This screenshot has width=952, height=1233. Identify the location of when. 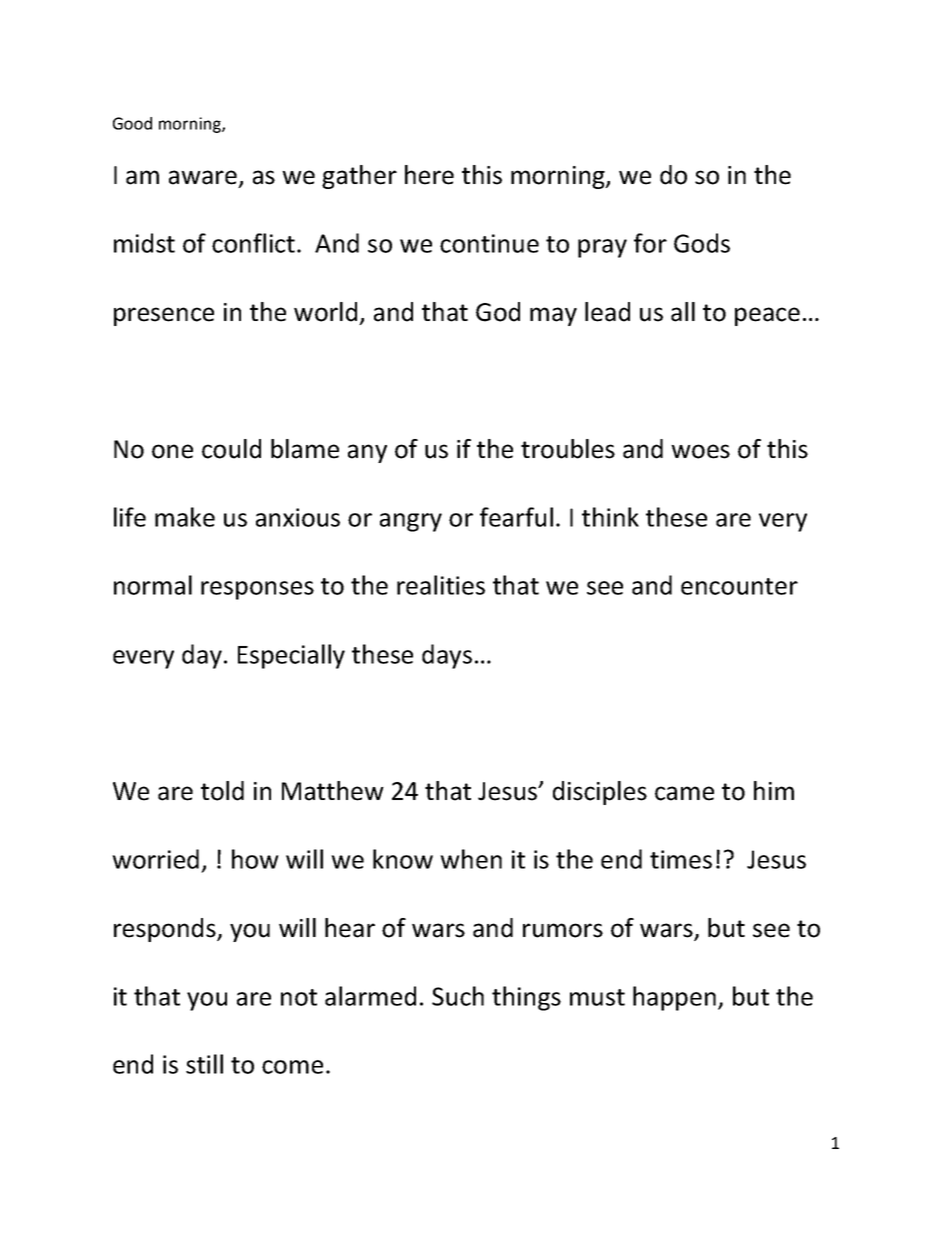
(471, 859).
